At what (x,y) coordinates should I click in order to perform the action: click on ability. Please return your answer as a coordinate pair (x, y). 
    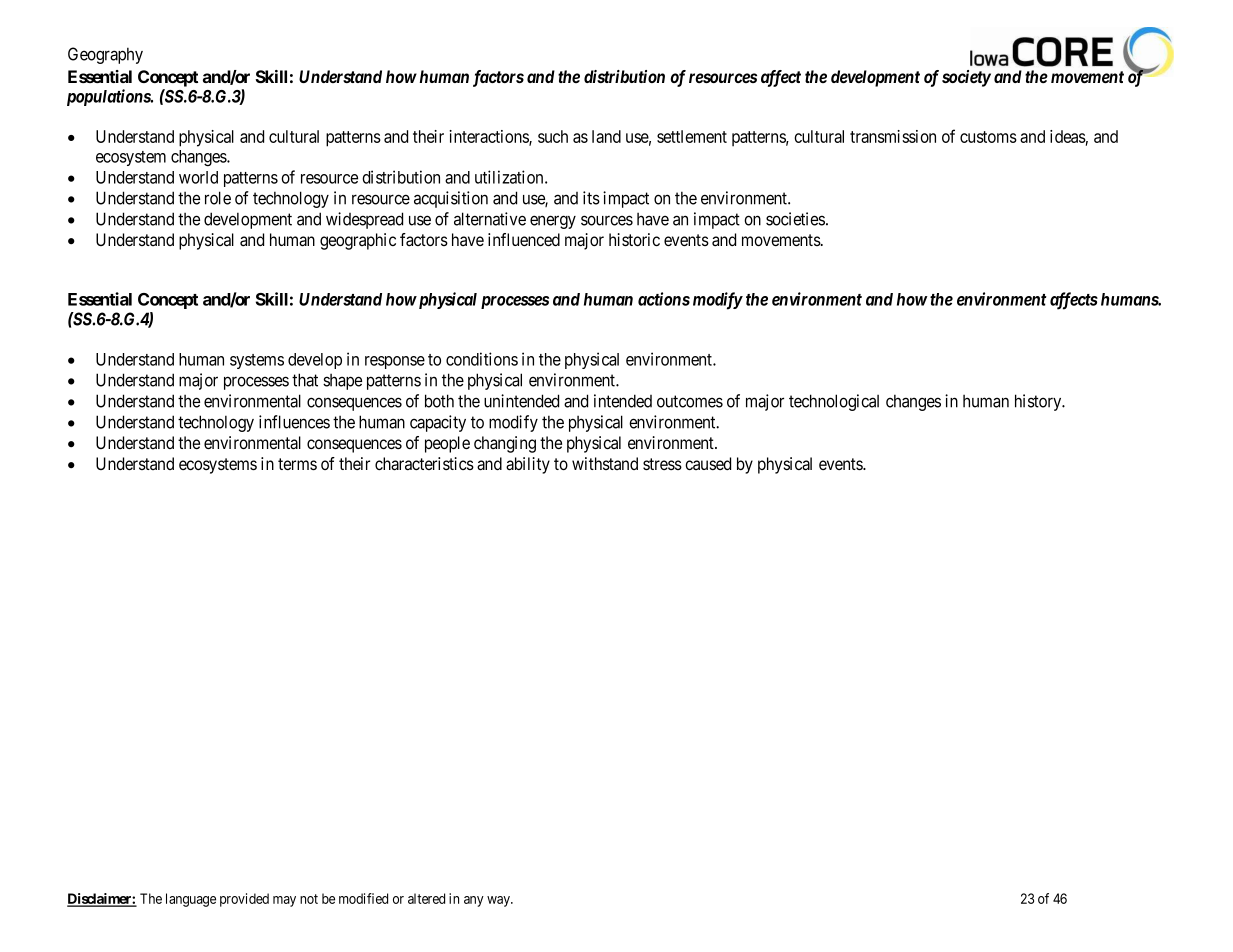
    Looking at the image, I should click on (528, 465).
